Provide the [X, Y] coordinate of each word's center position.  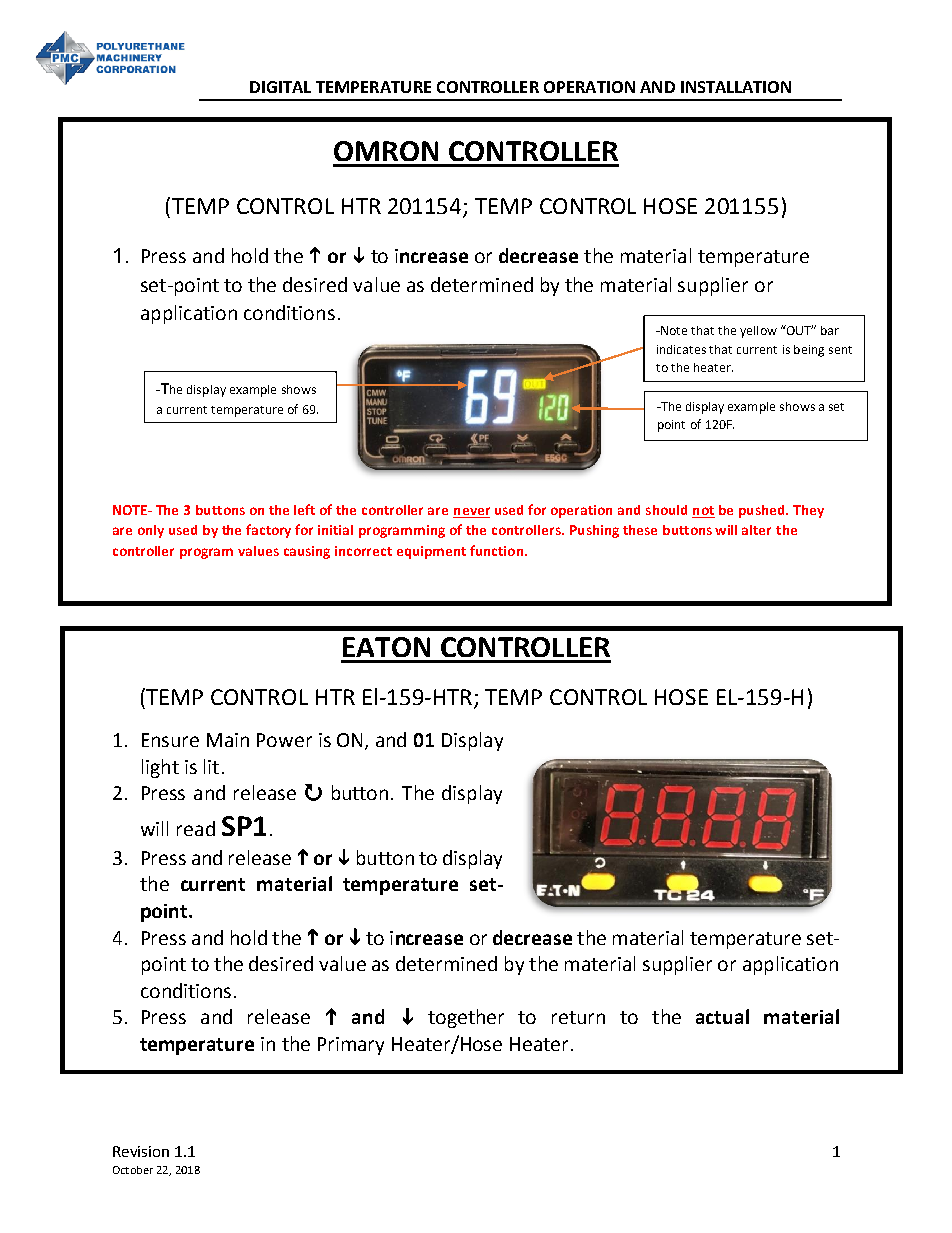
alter [756, 530]
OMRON [386, 151]
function [498, 550]
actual [722, 1016]
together [466, 1018]
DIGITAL [280, 87]
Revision [141, 1151]
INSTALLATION [736, 87]
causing [307, 552]
